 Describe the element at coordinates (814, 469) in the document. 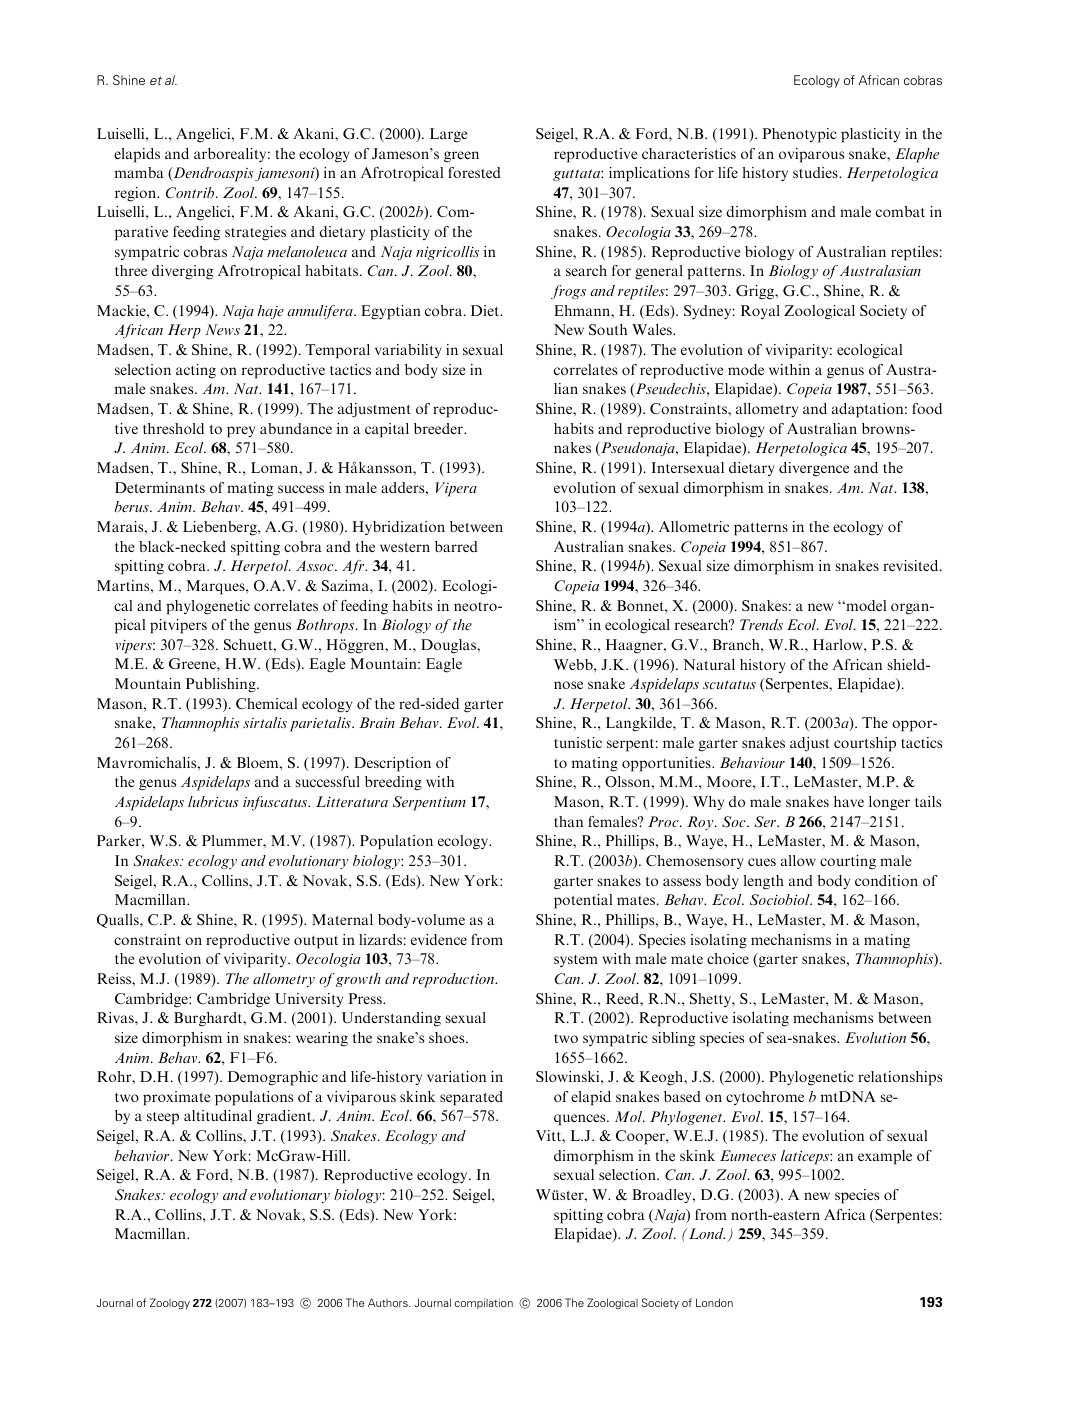

I see `divergence` at that location.
